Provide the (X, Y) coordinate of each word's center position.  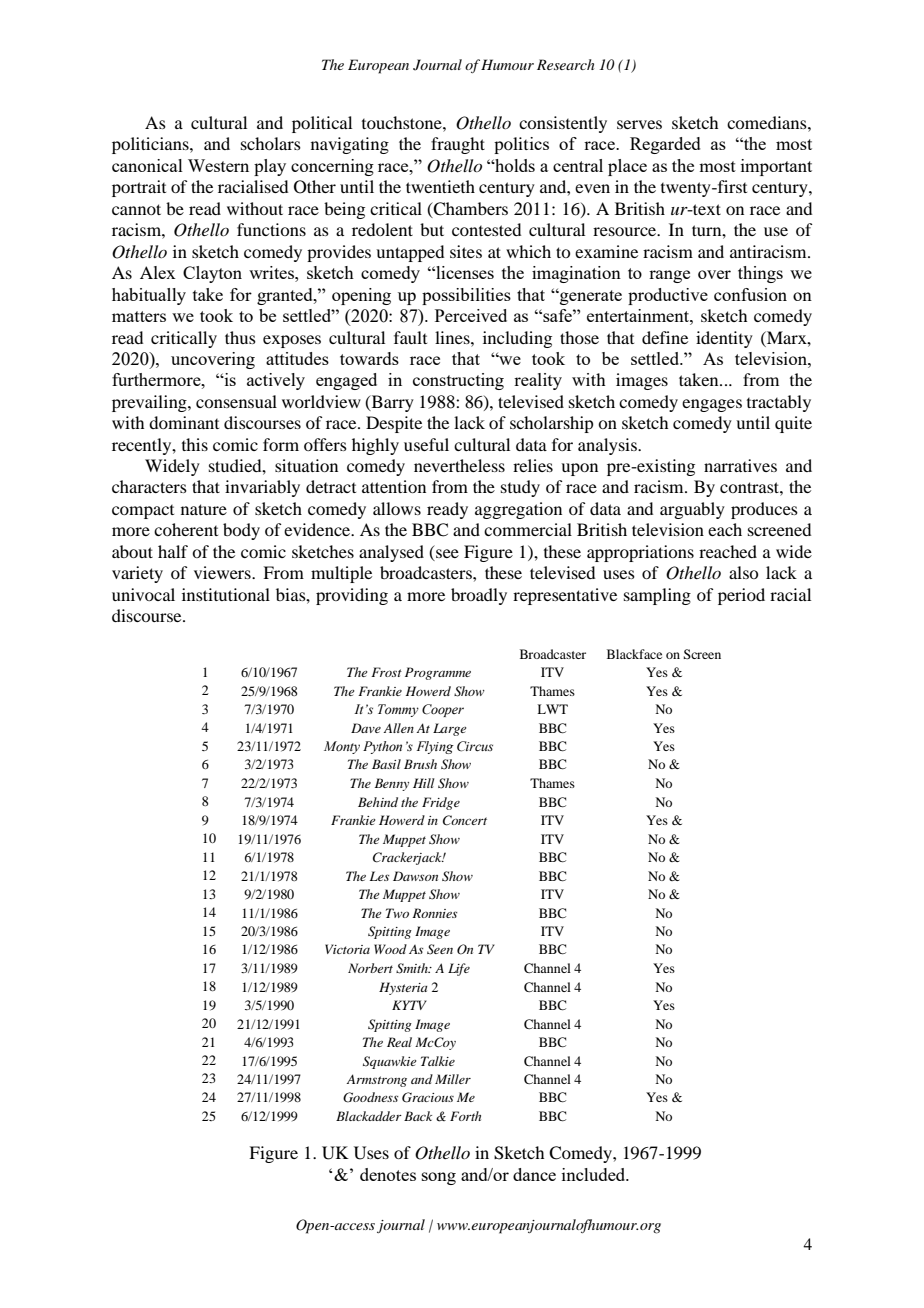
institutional (226, 594)
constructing (458, 381)
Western (218, 165)
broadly (479, 596)
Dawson (415, 876)
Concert (465, 820)
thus (240, 337)
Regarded (665, 145)
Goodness (370, 1097)
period (741, 596)
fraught (458, 145)
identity (724, 339)
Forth (465, 1116)
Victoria (347, 949)
